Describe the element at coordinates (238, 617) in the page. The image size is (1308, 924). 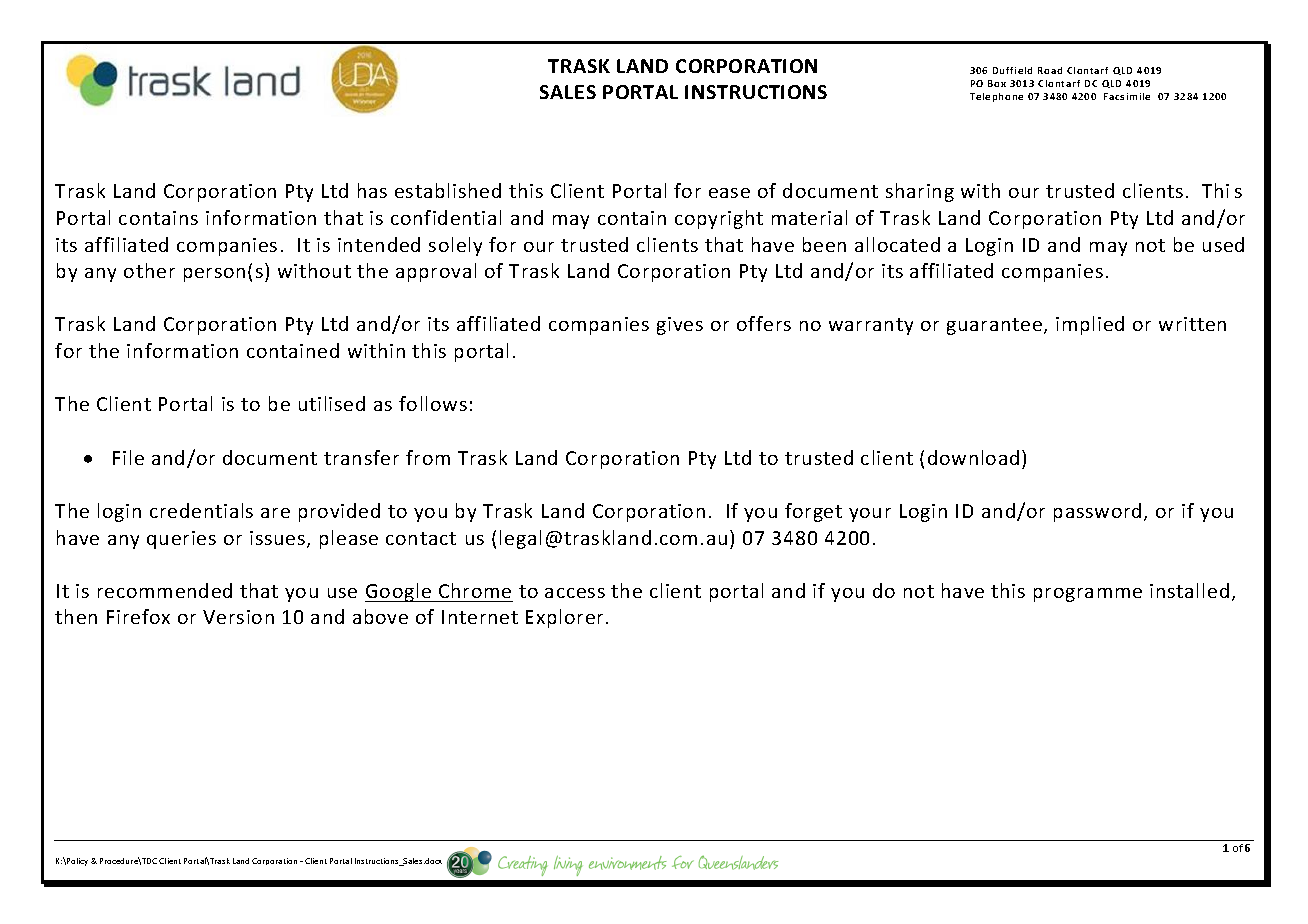
I see `Version` at that location.
